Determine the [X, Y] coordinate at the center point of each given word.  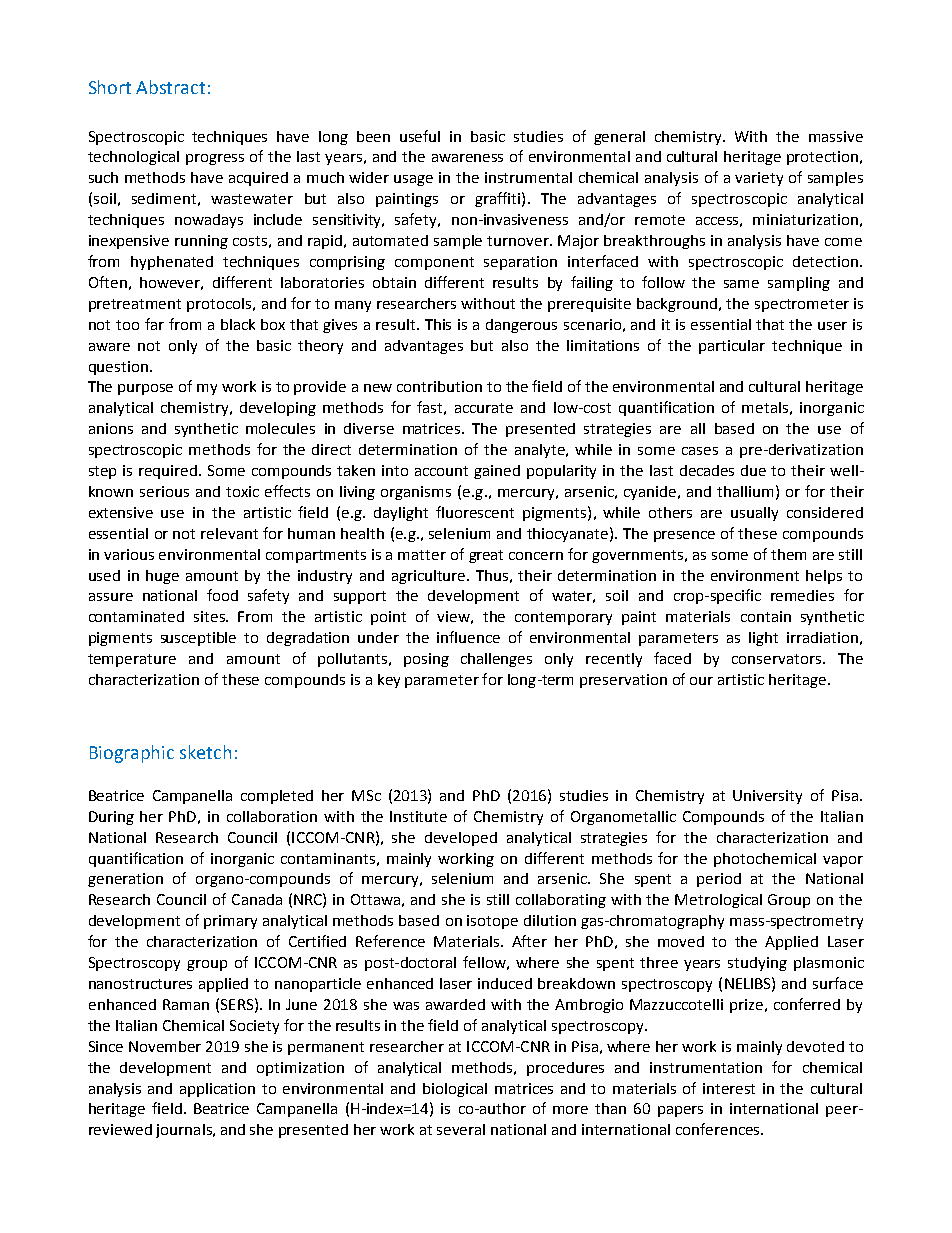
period [719, 880]
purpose [145, 389]
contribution [439, 386]
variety [759, 179]
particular [732, 347]
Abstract [170, 87]
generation [125, 880]
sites [210, 616]
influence [468, 637]
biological [455, 1090]
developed [461, 839]
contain [766, 616]
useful [420, 136]
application [217, 1090]
